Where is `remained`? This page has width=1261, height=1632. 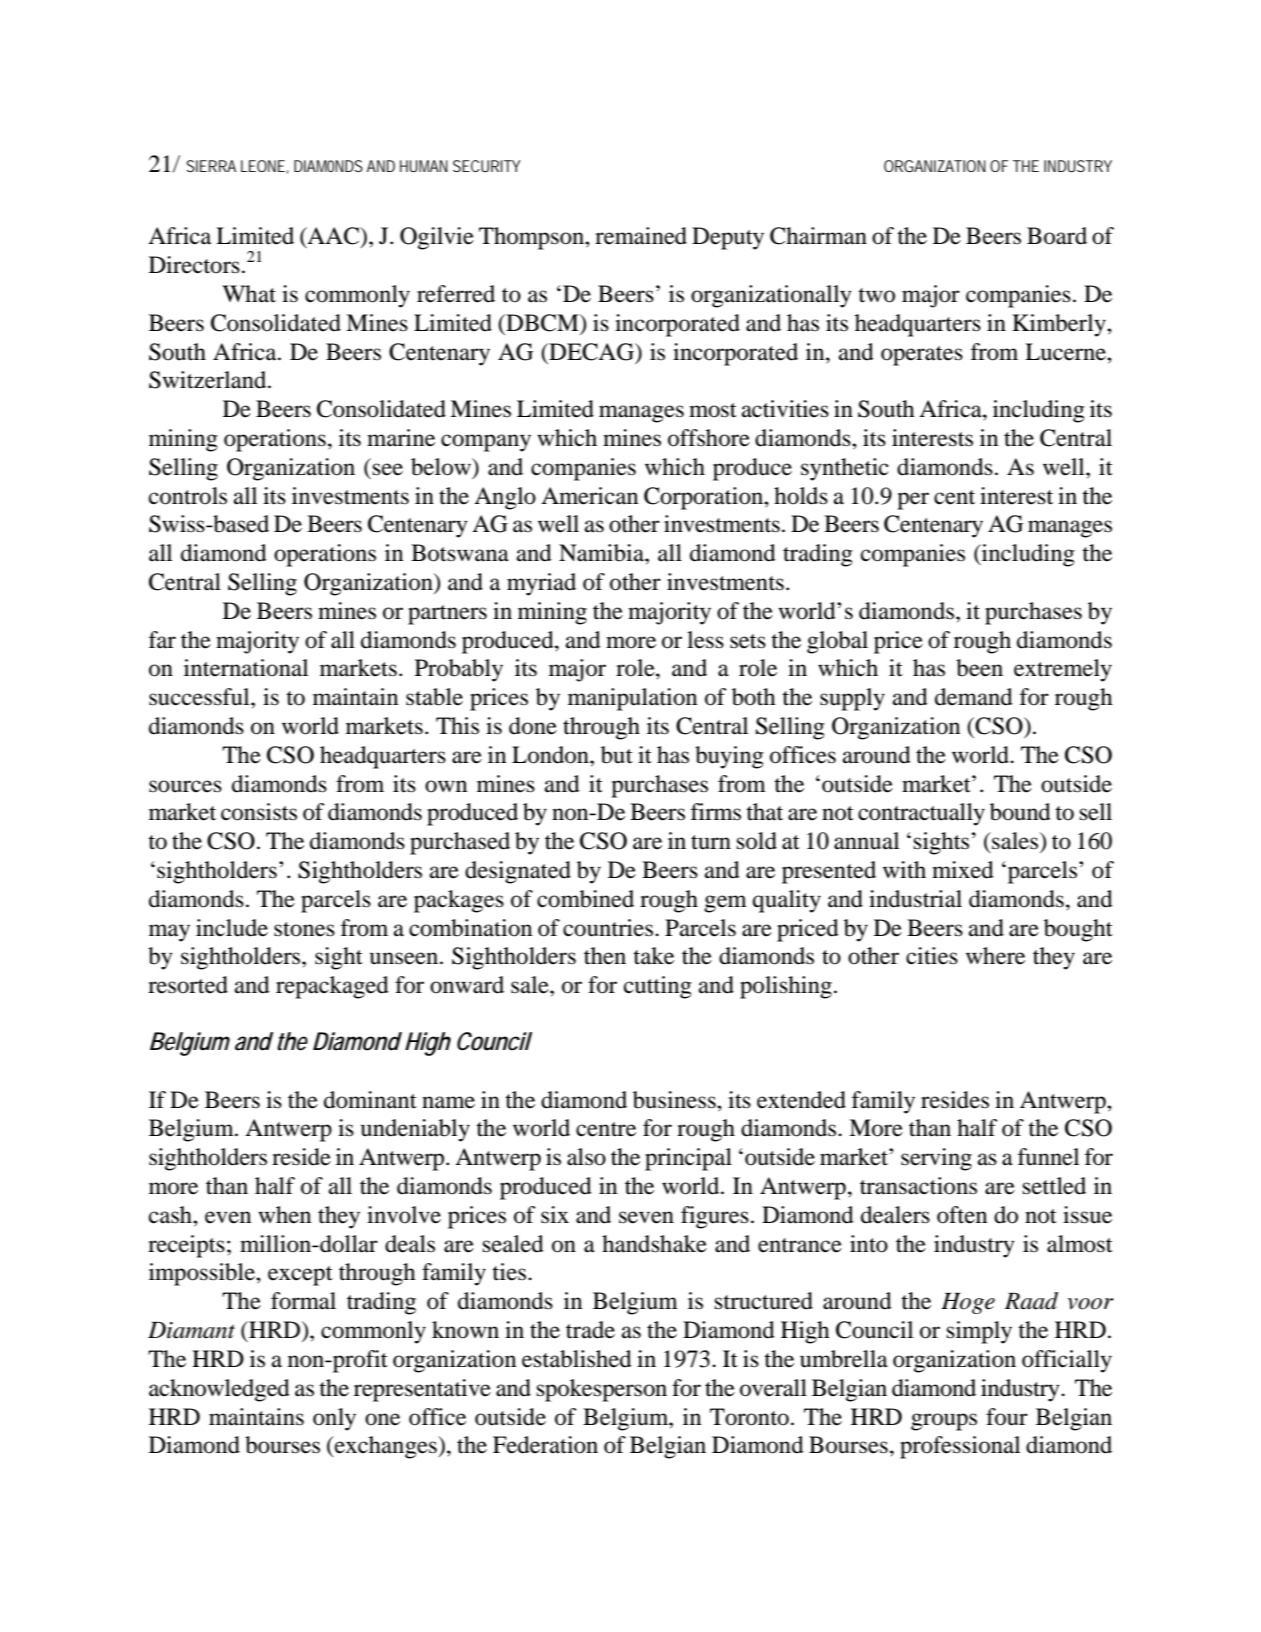
remained is located at coordinates (641, 236).
